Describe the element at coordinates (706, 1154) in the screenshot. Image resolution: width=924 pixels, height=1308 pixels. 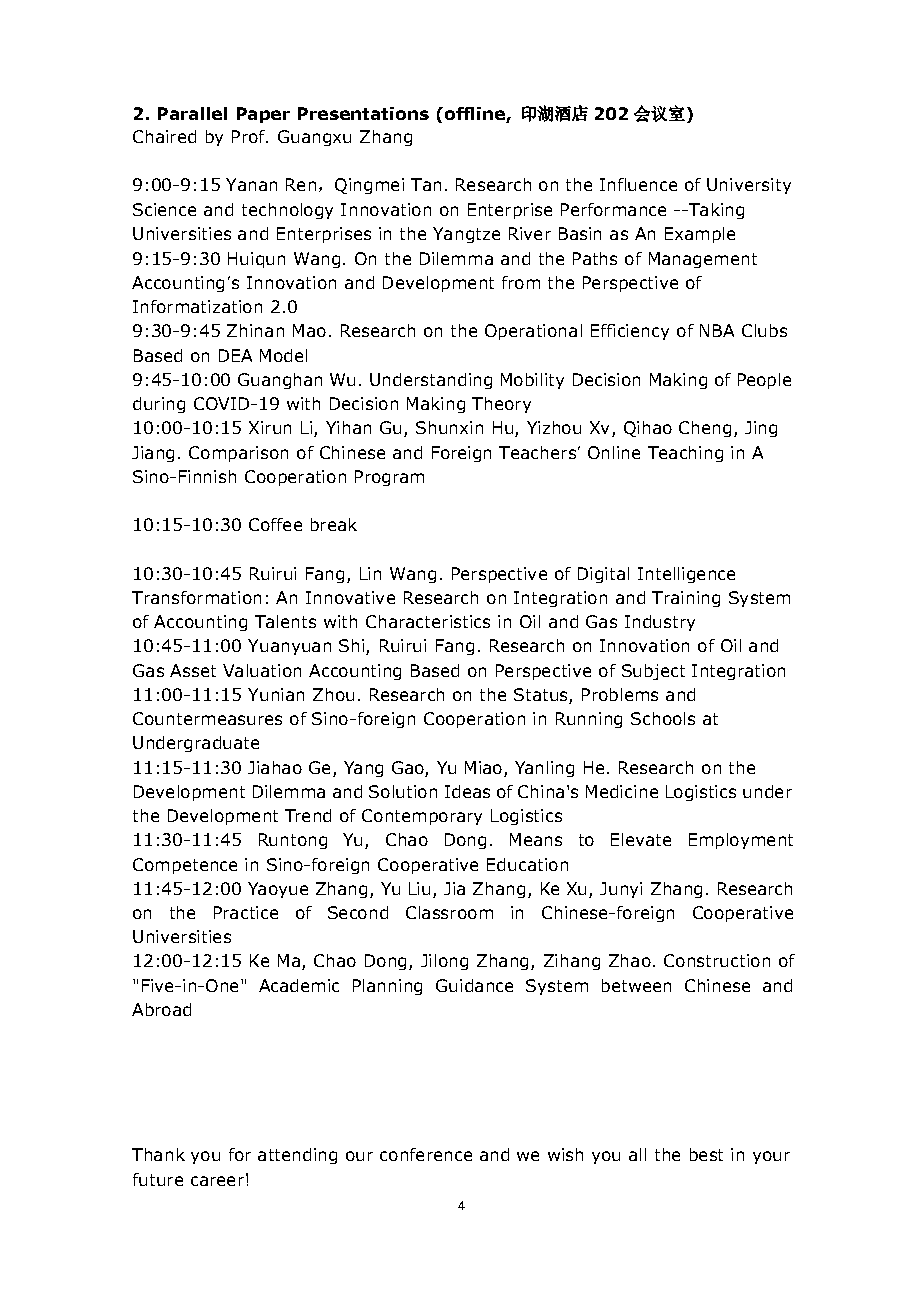
I see `best` at that location.
